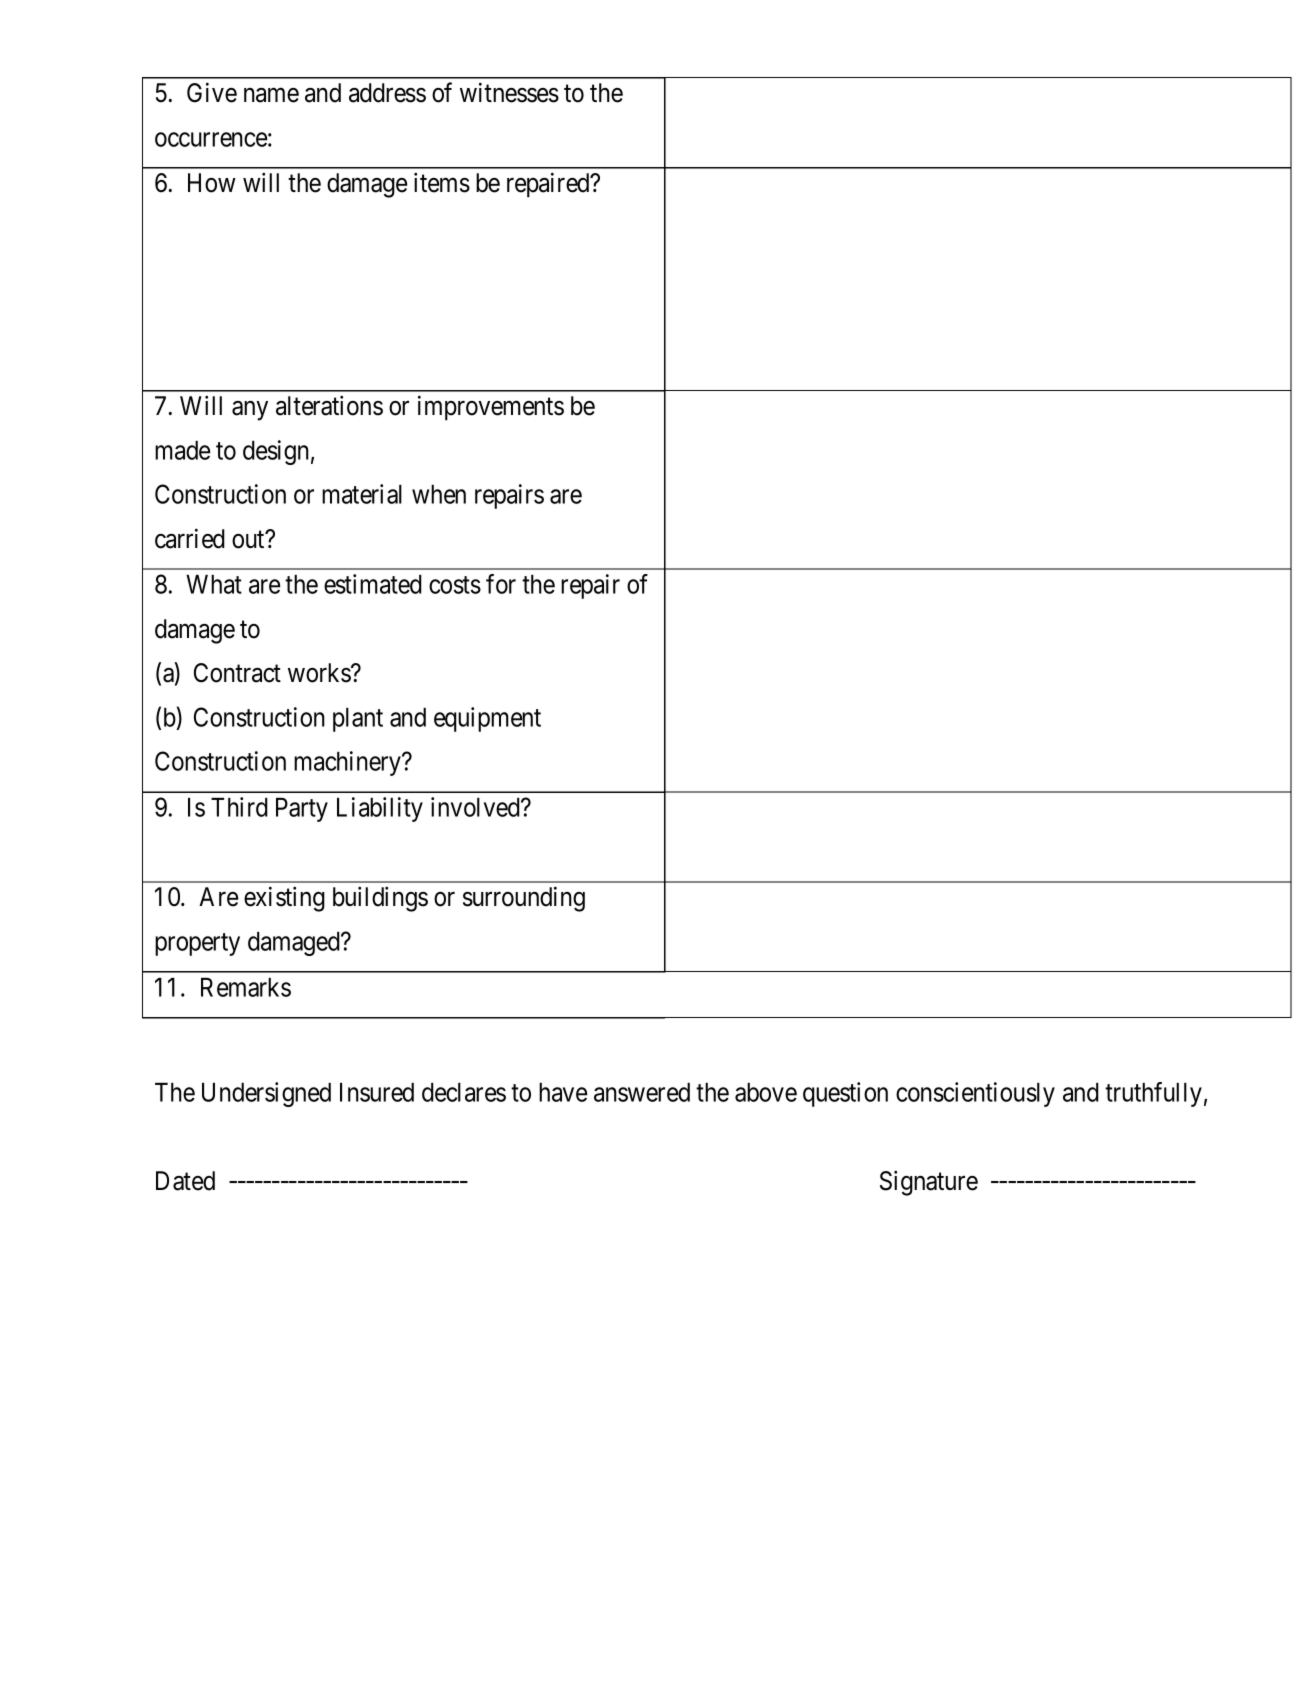  Describe the element at coordinates (329, 405) in the page. I see `alterations` at that location.
